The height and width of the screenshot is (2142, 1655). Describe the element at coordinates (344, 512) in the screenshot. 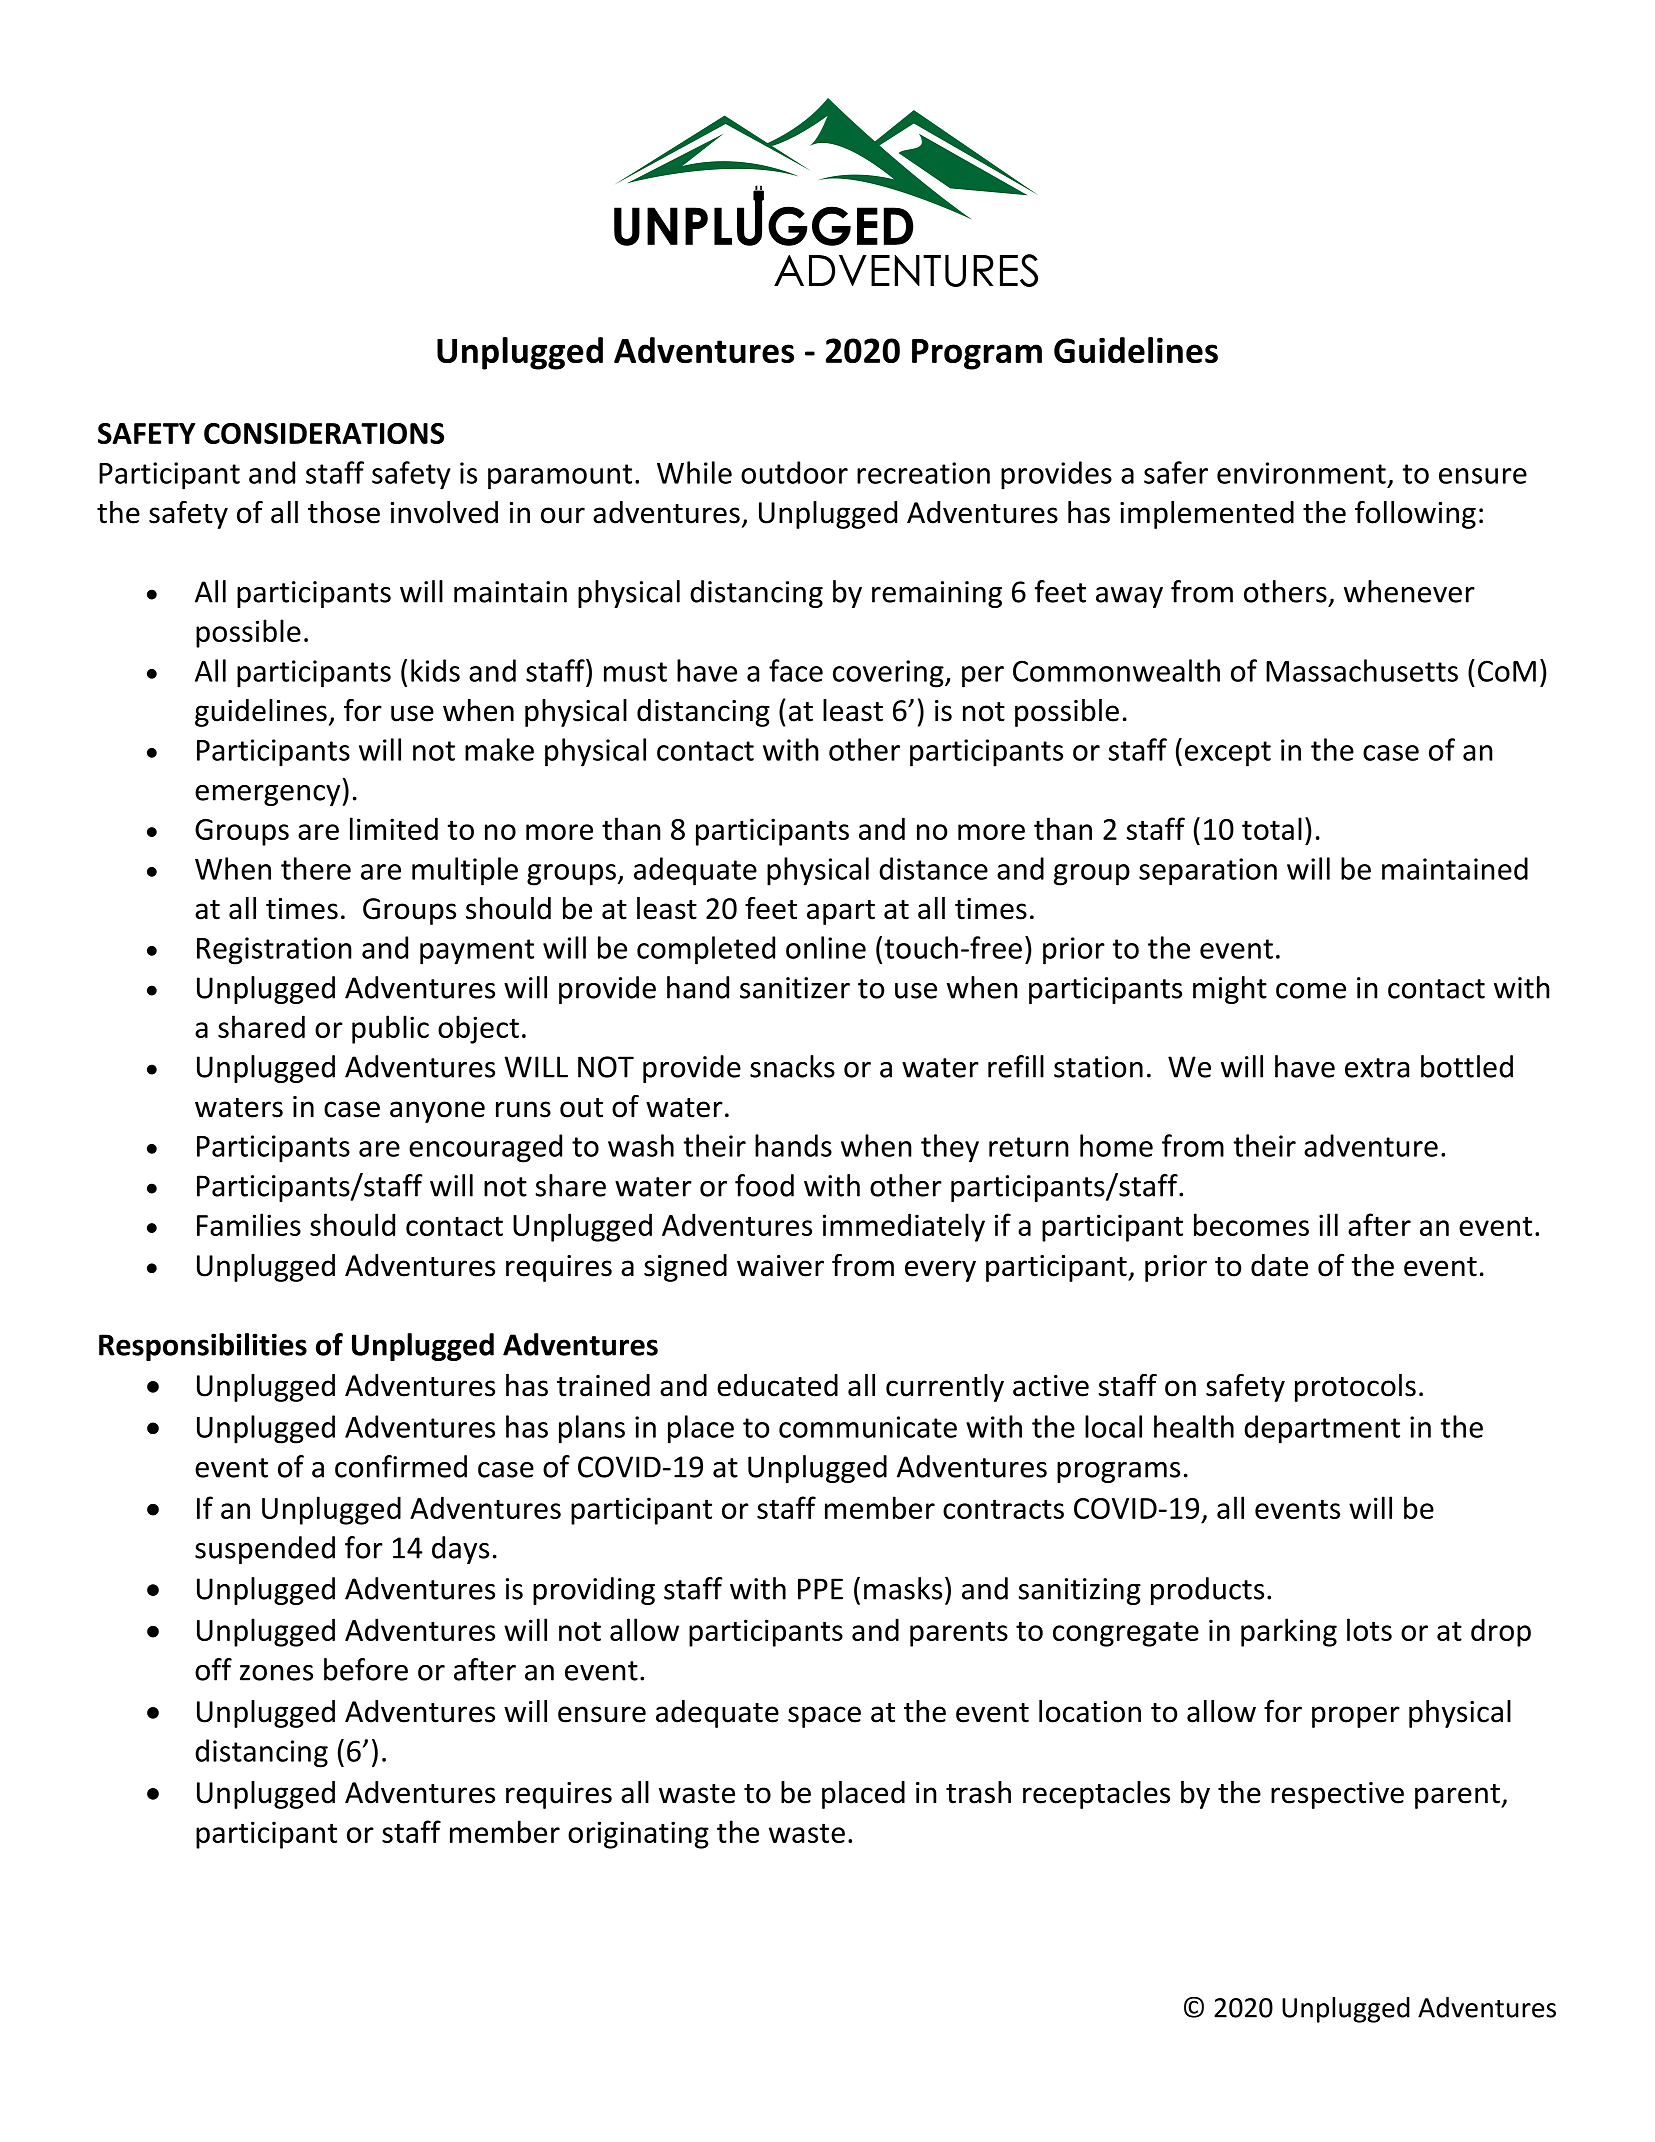

I see `those` at that location.
